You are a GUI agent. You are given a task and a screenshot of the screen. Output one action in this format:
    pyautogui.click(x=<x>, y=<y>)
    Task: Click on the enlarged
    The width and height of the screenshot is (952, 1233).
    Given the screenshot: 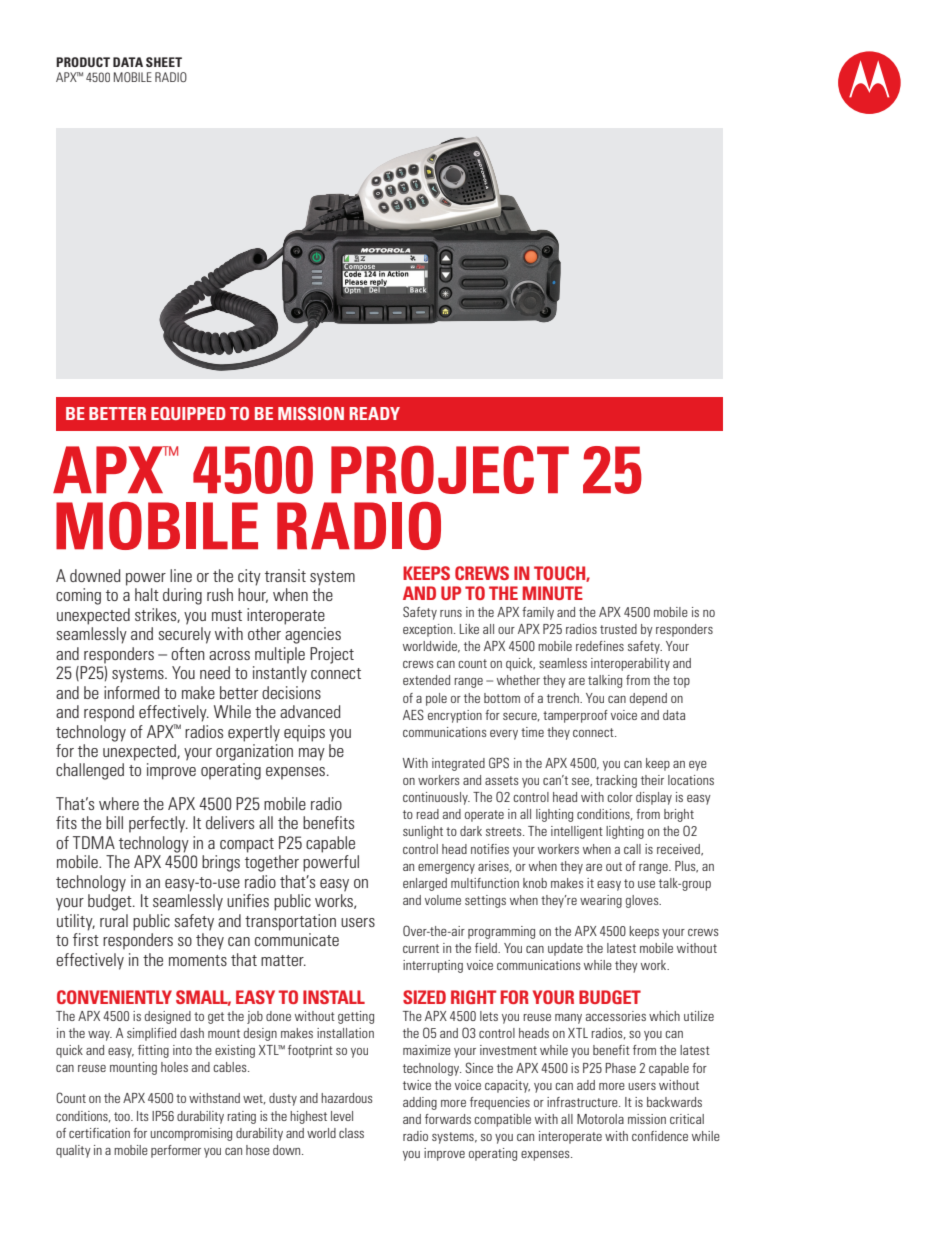 What is the action you would take?
    pyautogui.click(x=425, y=884)
